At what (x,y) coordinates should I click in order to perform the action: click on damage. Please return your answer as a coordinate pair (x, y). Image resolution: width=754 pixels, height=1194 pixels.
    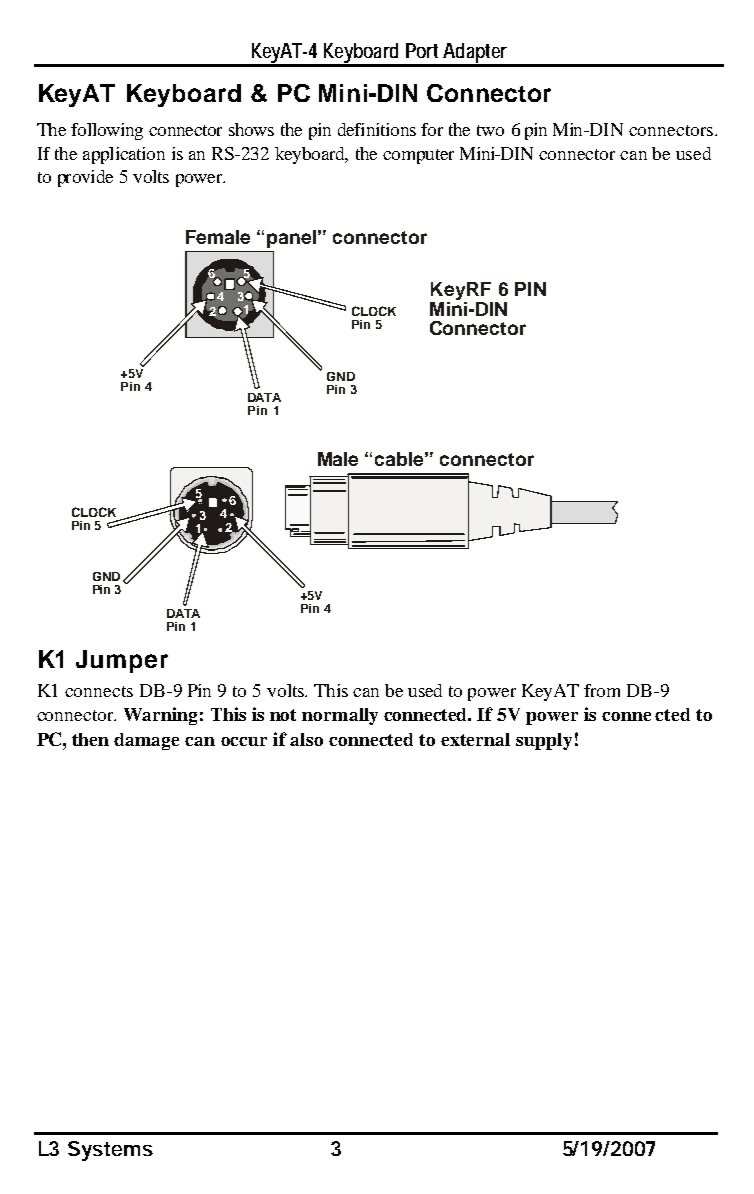
    Looking at the image, I should click on (146, 741).
